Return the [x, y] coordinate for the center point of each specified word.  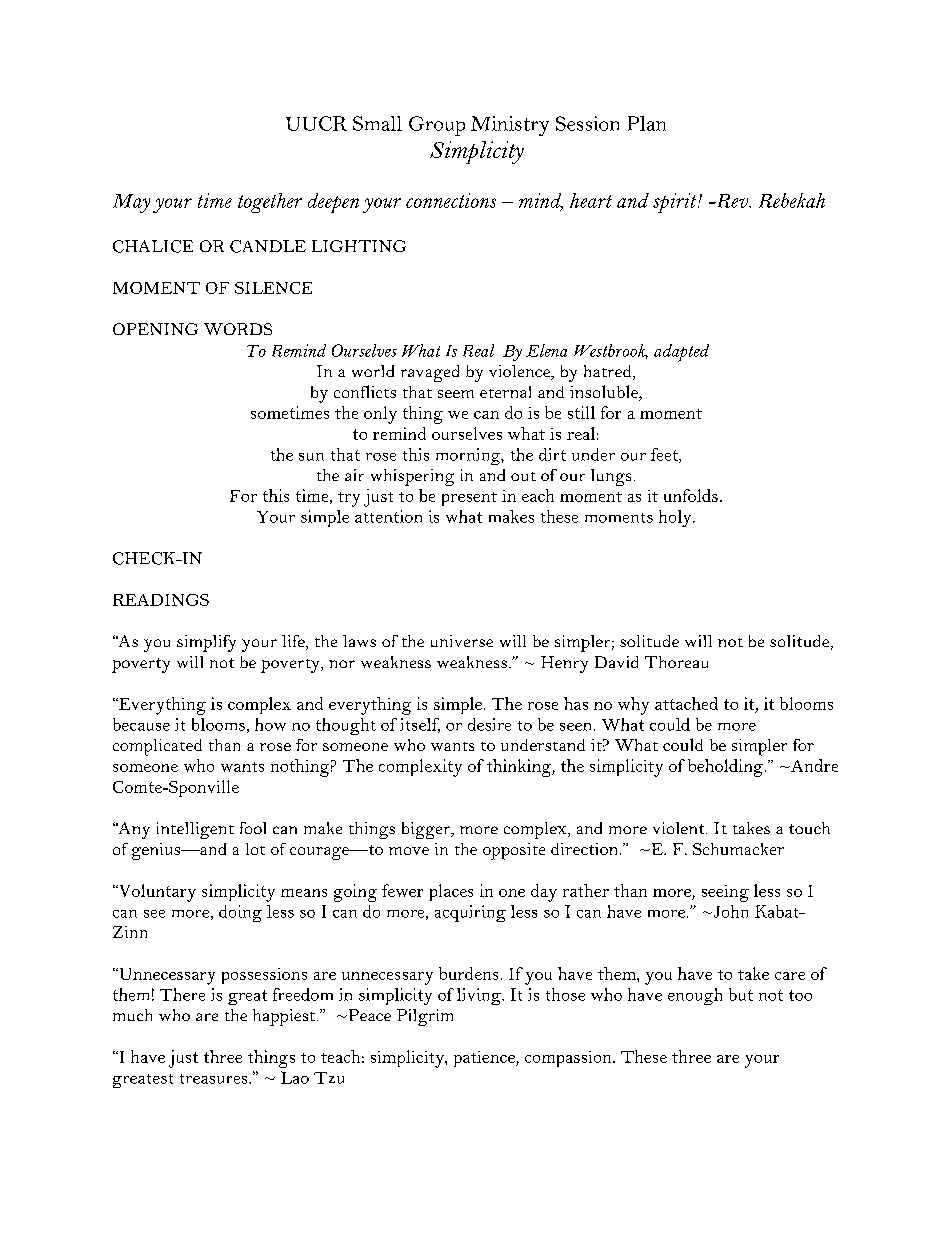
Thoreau [676, 662]
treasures [215, 1079]
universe [462, 641]
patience [485, 1059]
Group [437, 126]
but [741, 994]
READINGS [161, 600]
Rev [732, 201]
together [270, 203]
